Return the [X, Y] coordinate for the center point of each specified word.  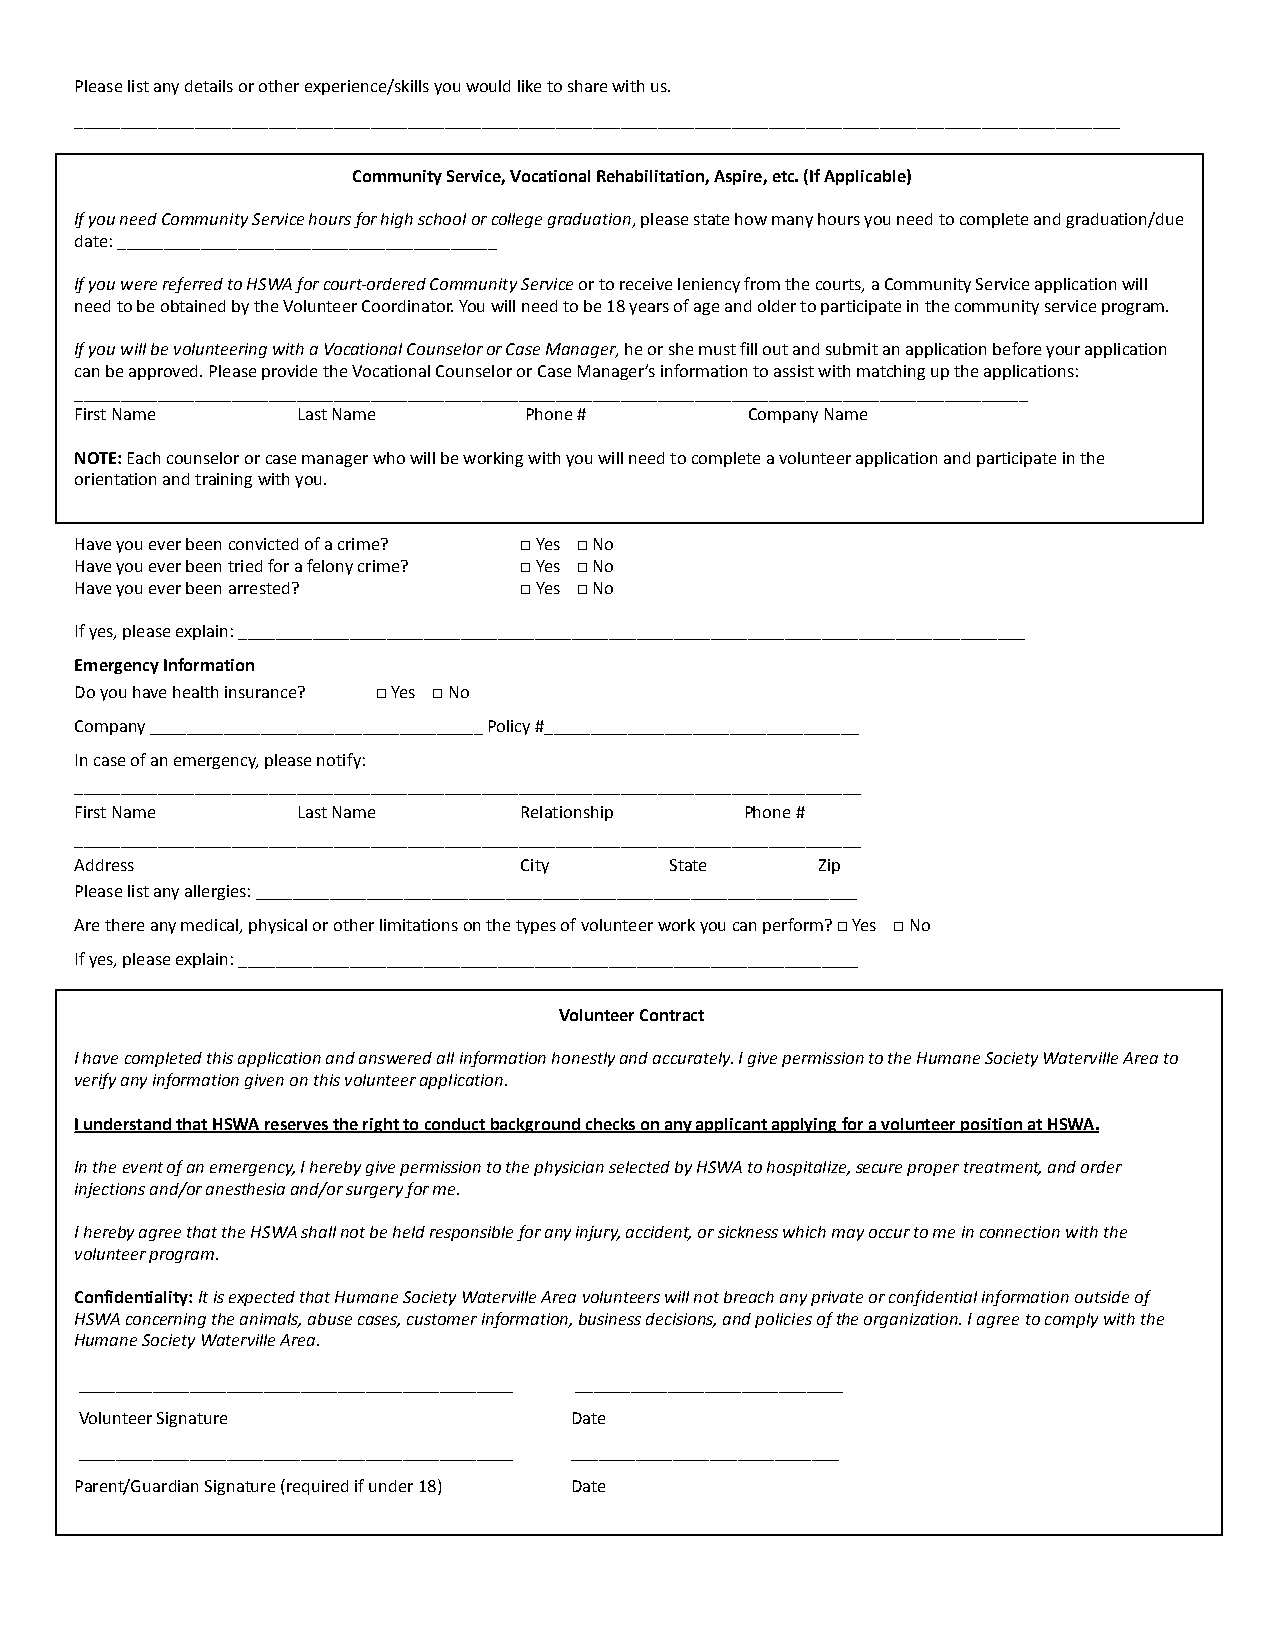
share [587, 86]
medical [211, 926]
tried [245, 566]
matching [891, 372]
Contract [672, 1015]
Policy [509, 727]
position [991, 1125]
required [317, 1487]
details [209, 86]
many [792, 222]
